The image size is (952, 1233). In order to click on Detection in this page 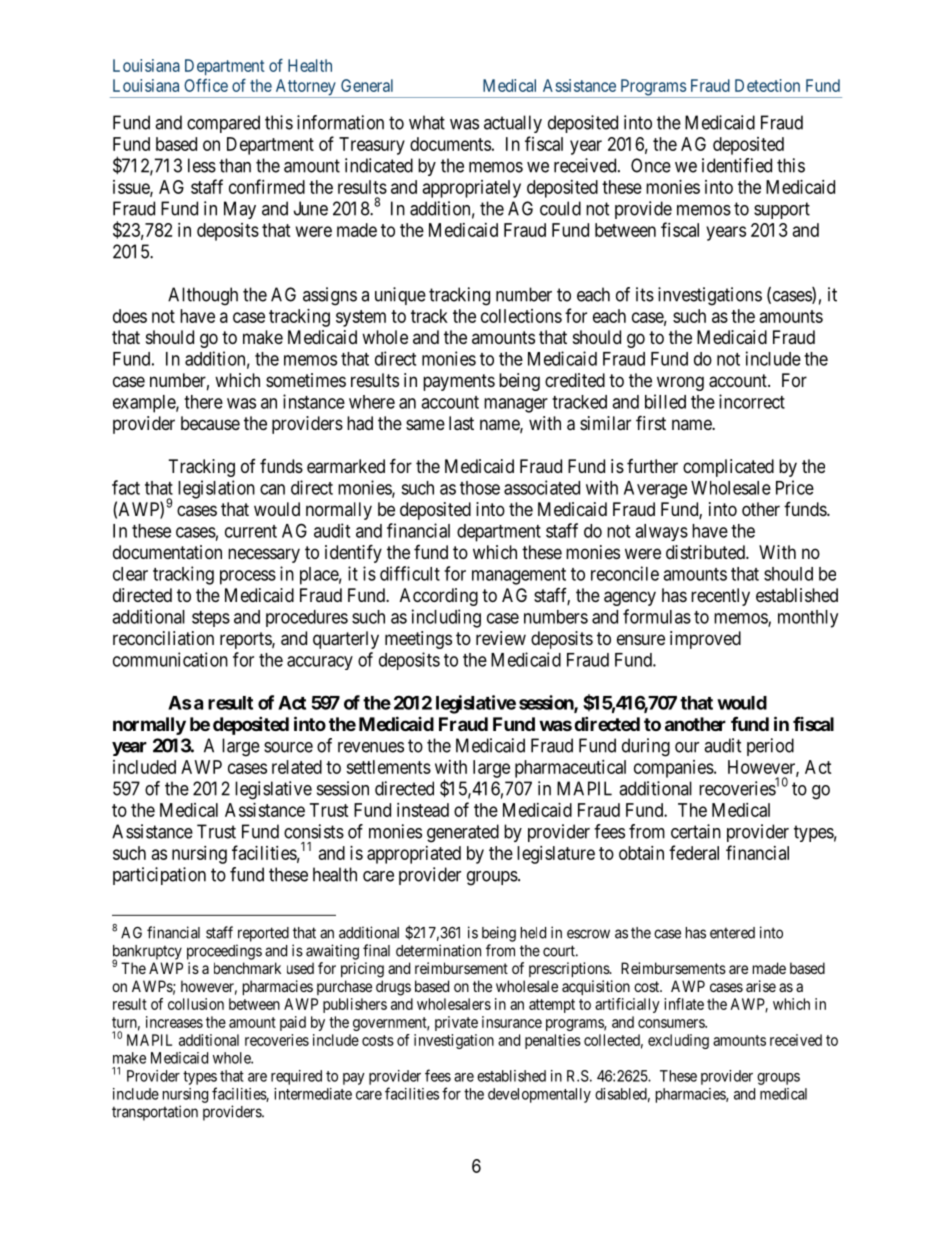, I will do `click(767, 85)`.
